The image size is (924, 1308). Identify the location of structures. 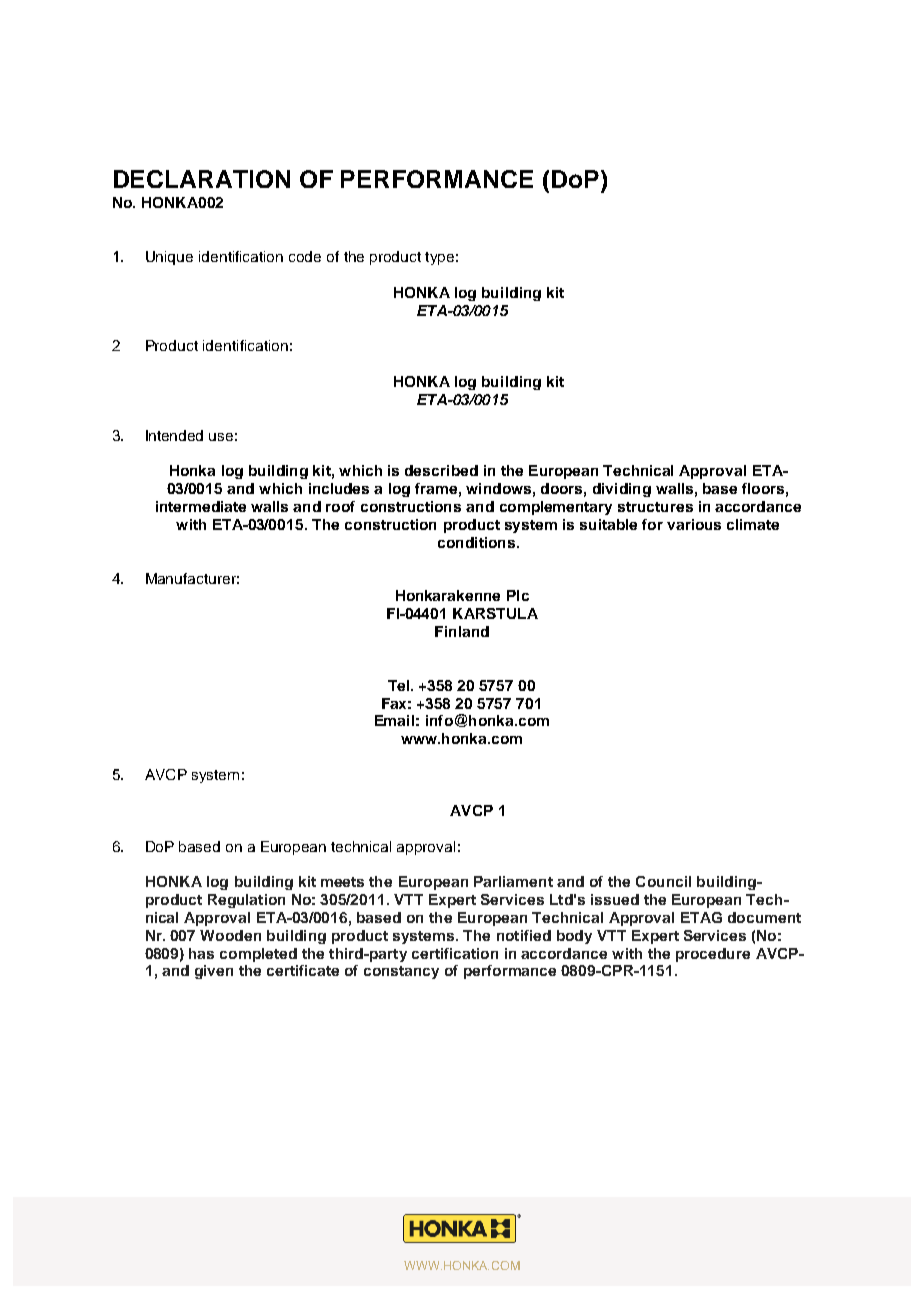
(655, 507).
